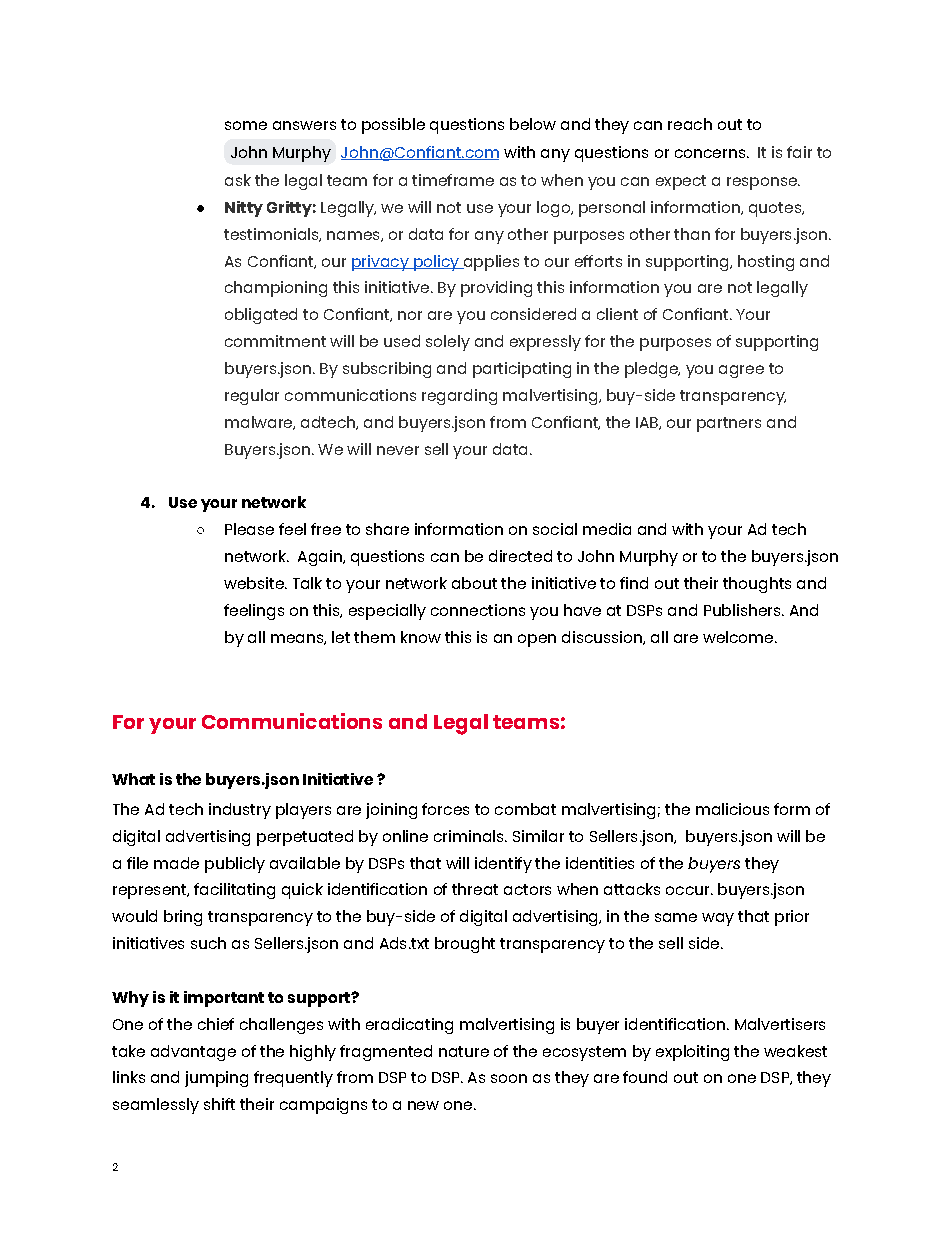 The height and width of the page is (1233, 952). Describe the element at coordinates (453, 180) in the page. I see `timeframe` at that location.
